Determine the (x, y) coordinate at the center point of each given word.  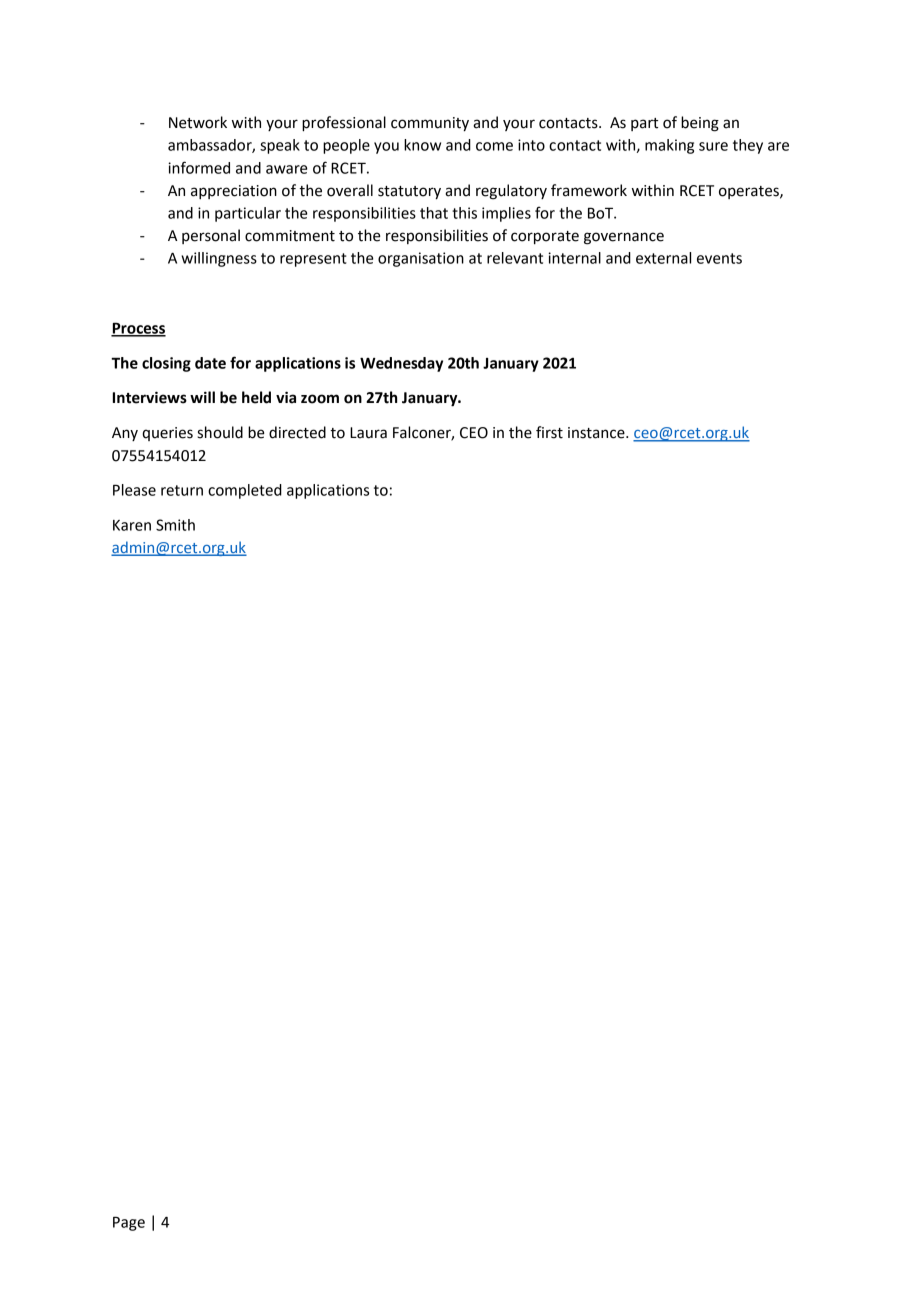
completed (245, 491)
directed (297, 432)
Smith (175, 525)
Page (129, 1223)
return (182, 490)
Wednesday (401, 364)
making (669, 146)
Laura (368, 433)
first (549, 432)
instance (597, 433)
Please (134, 490)
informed (199, 167)
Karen (132, 525)
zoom (320, 399)
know (422, 145)
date (210, 363)
